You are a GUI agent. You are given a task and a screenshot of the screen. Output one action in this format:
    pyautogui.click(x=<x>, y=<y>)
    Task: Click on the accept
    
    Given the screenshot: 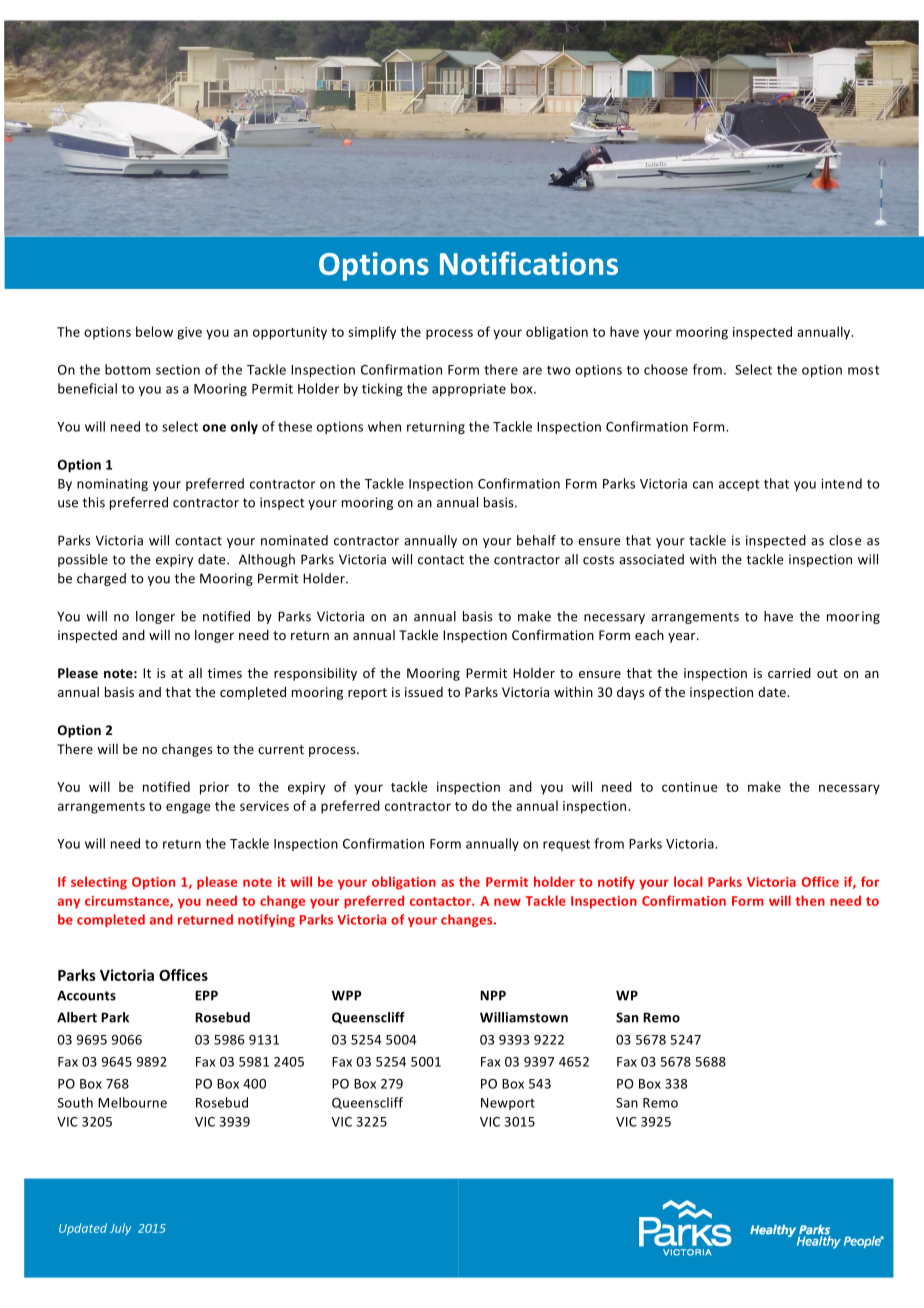 What is the action you would take?
    pyautogui.click(x=739, y=485)
